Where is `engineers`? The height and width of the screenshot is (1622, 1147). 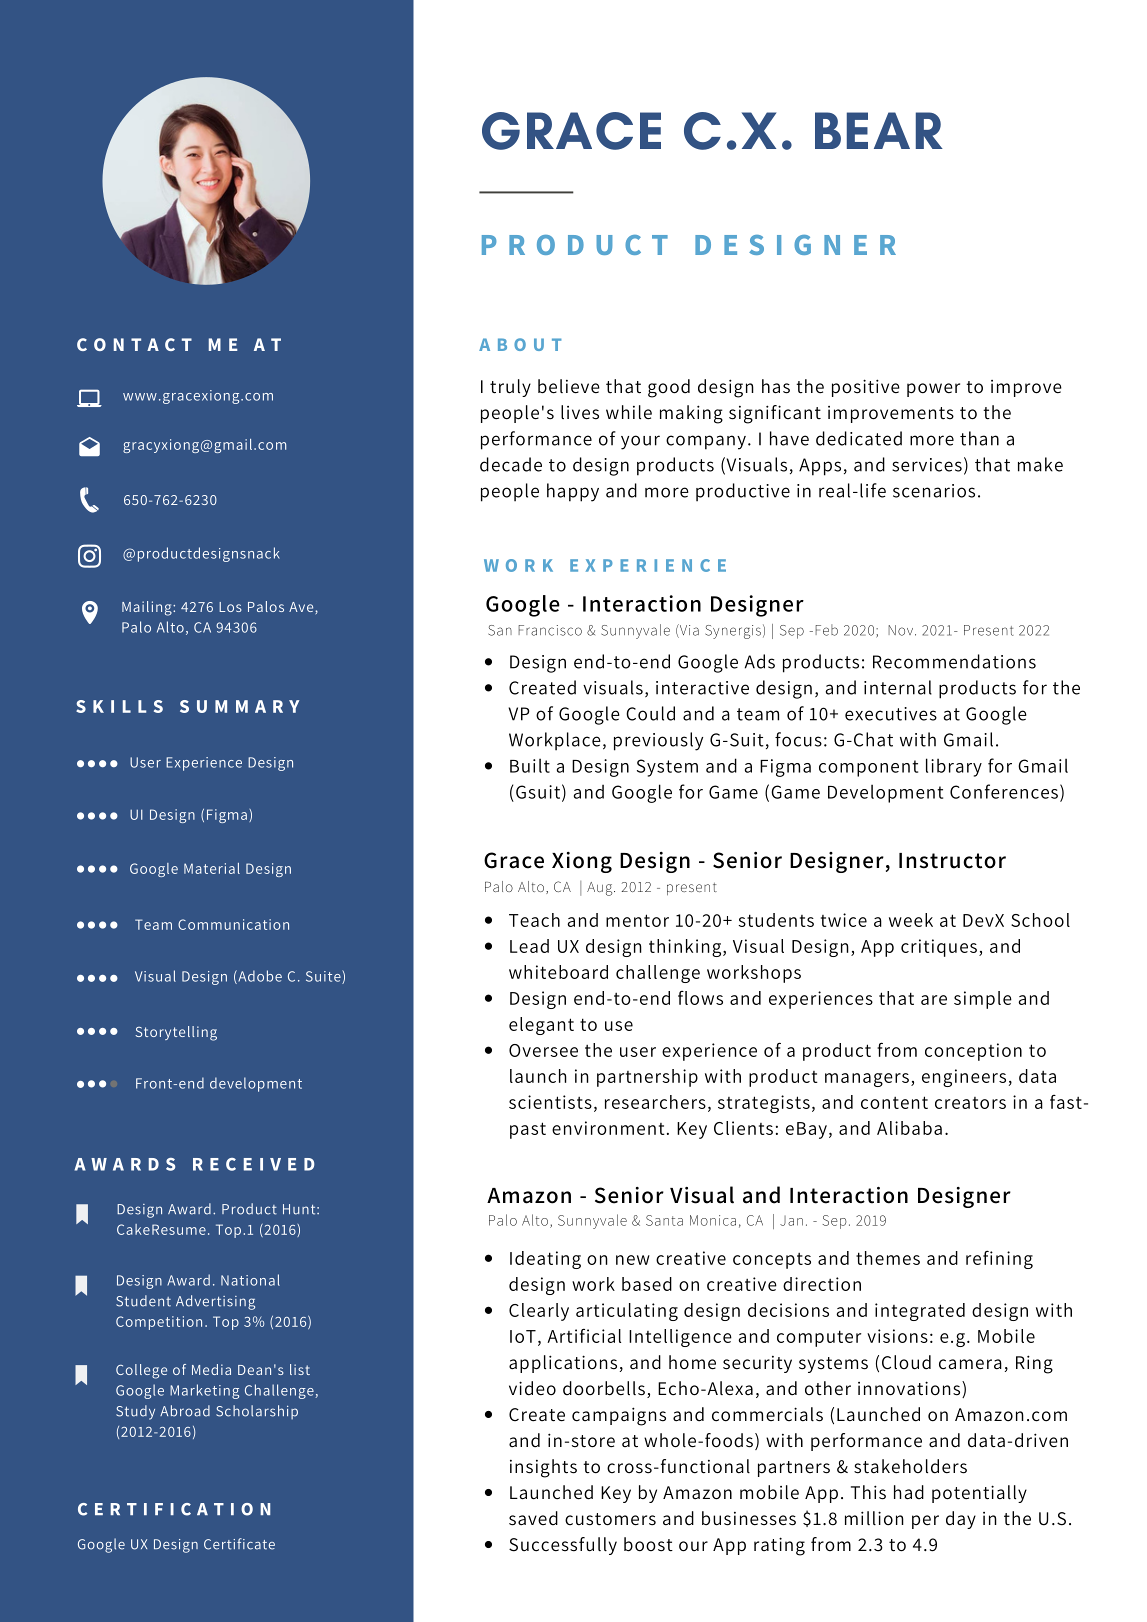
engineers is located at coordinates (964, 1078).
